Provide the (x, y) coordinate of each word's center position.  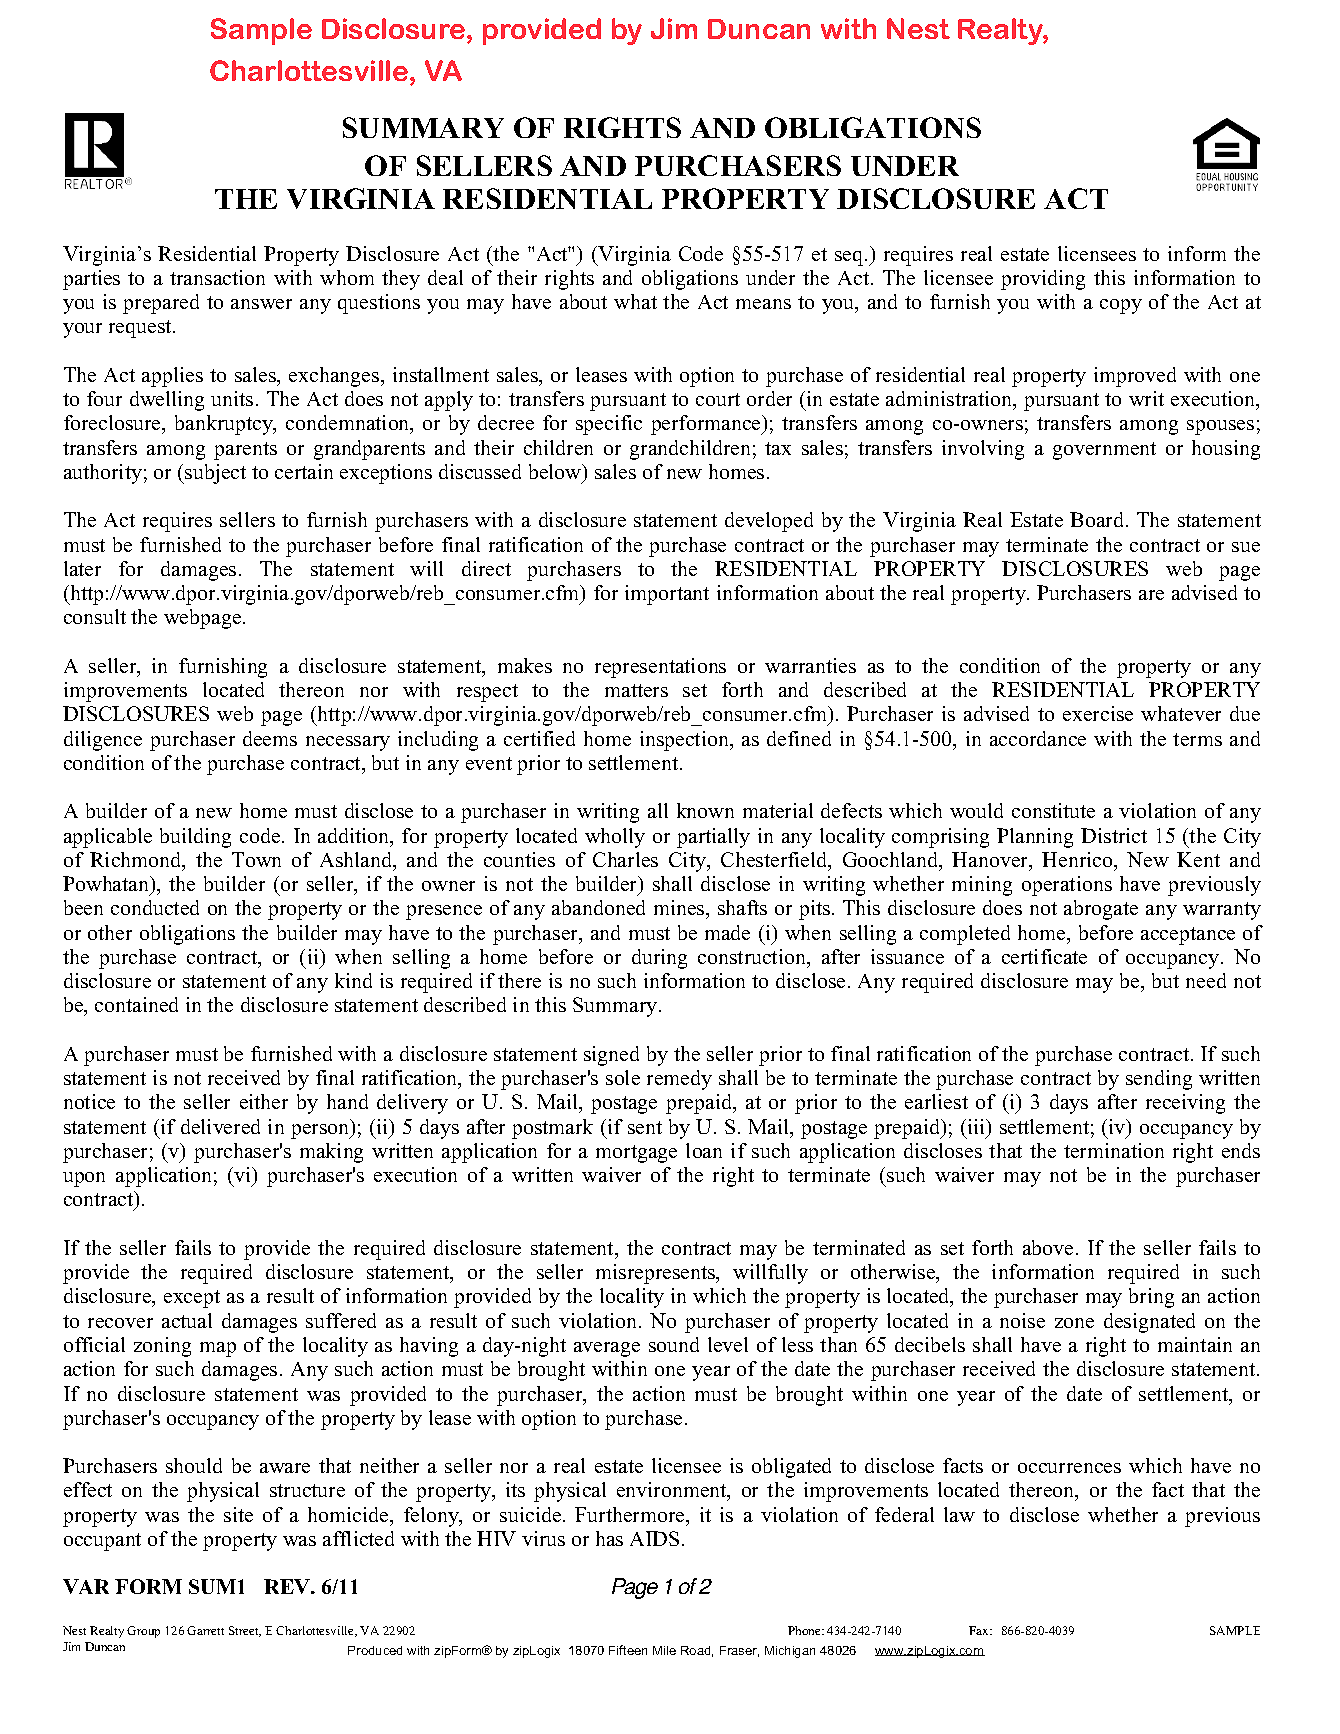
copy (1121, 306)
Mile (664, 1650)
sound (674, 1344)
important (667, 595)
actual (187, 1320)
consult (95, 616)
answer (261, 304)
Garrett (205, 1630)
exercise (1098, 713)
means (763, 304)
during (659, 959)
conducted (155, 907)
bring (1151, 1298)
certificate (1044, 956)
